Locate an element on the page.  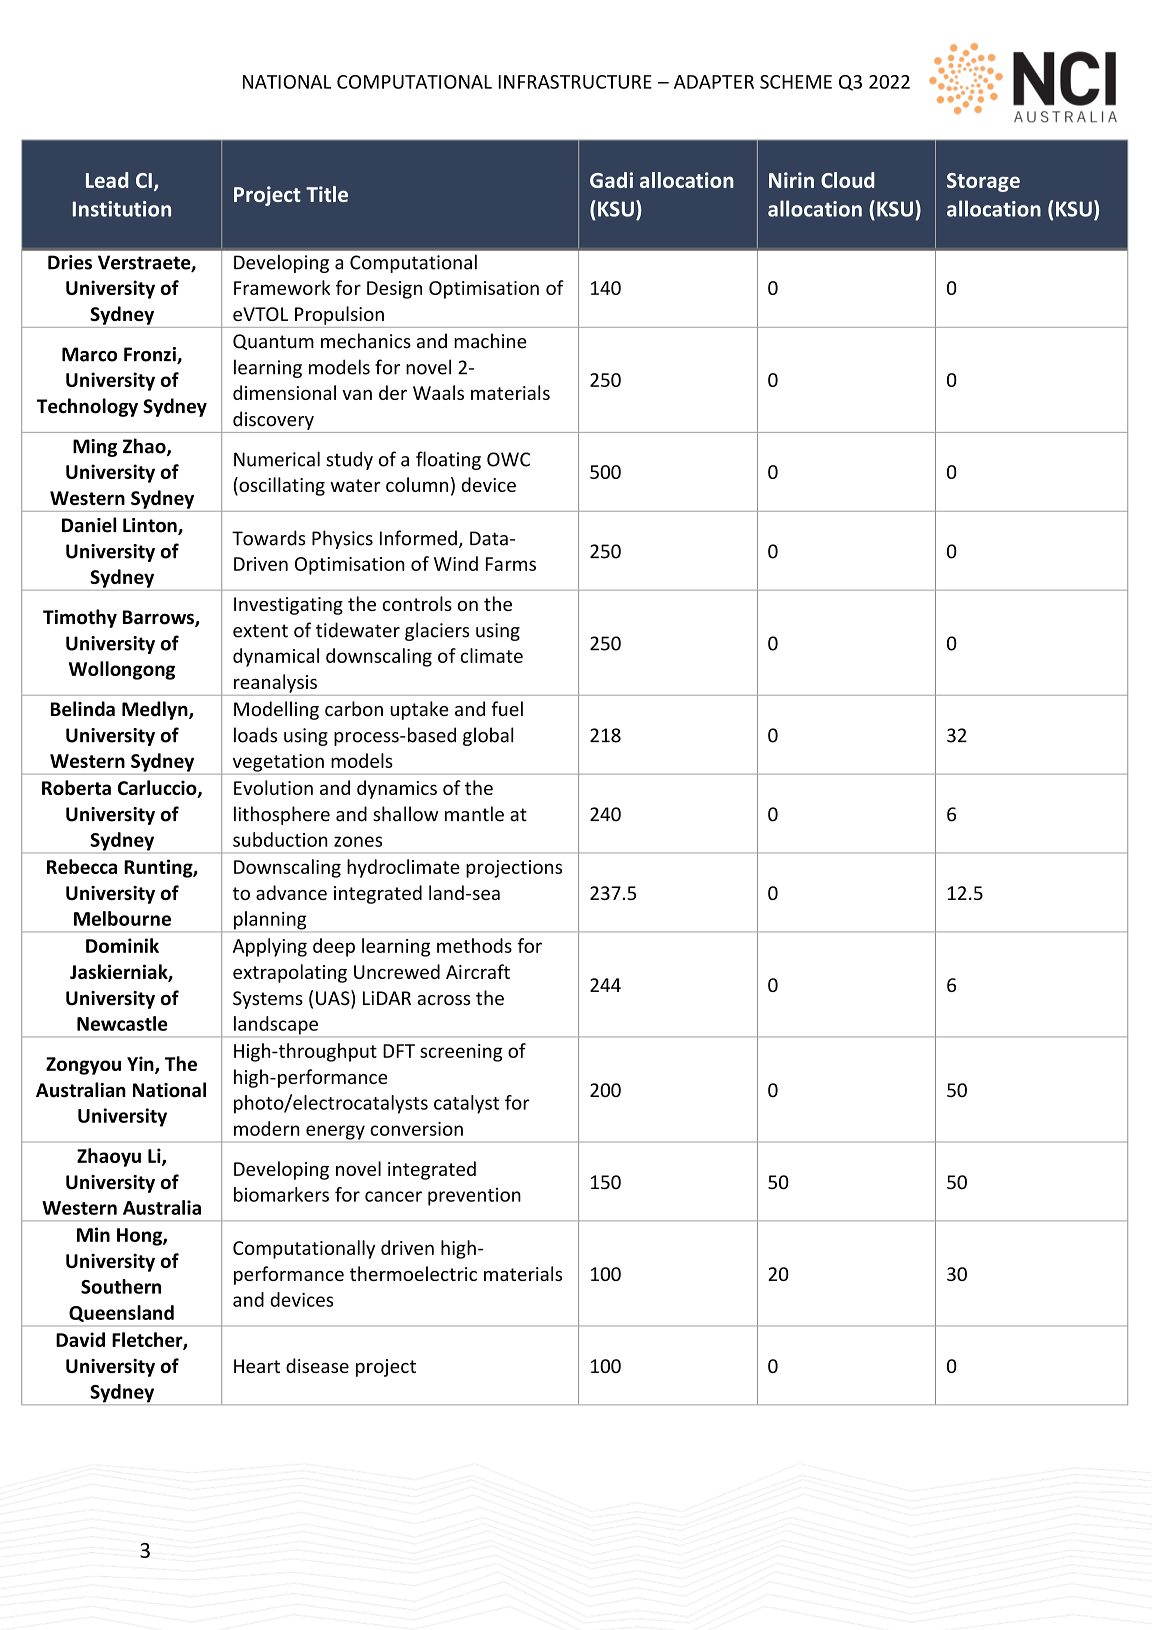
INFRASTRUCTURE is located at coordinates (575, 82).
